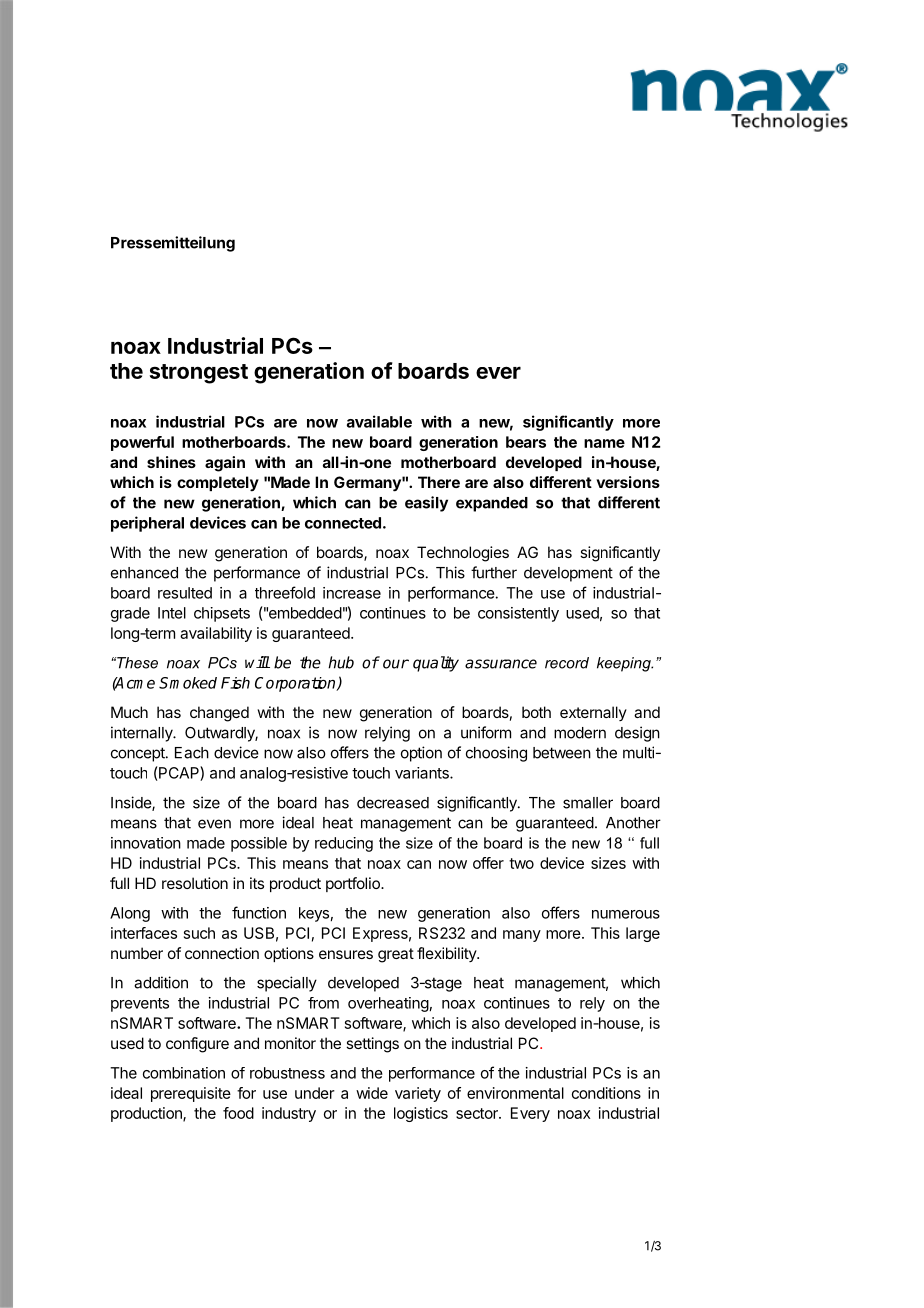  I want to click on portfolio, so click(354, 884).
